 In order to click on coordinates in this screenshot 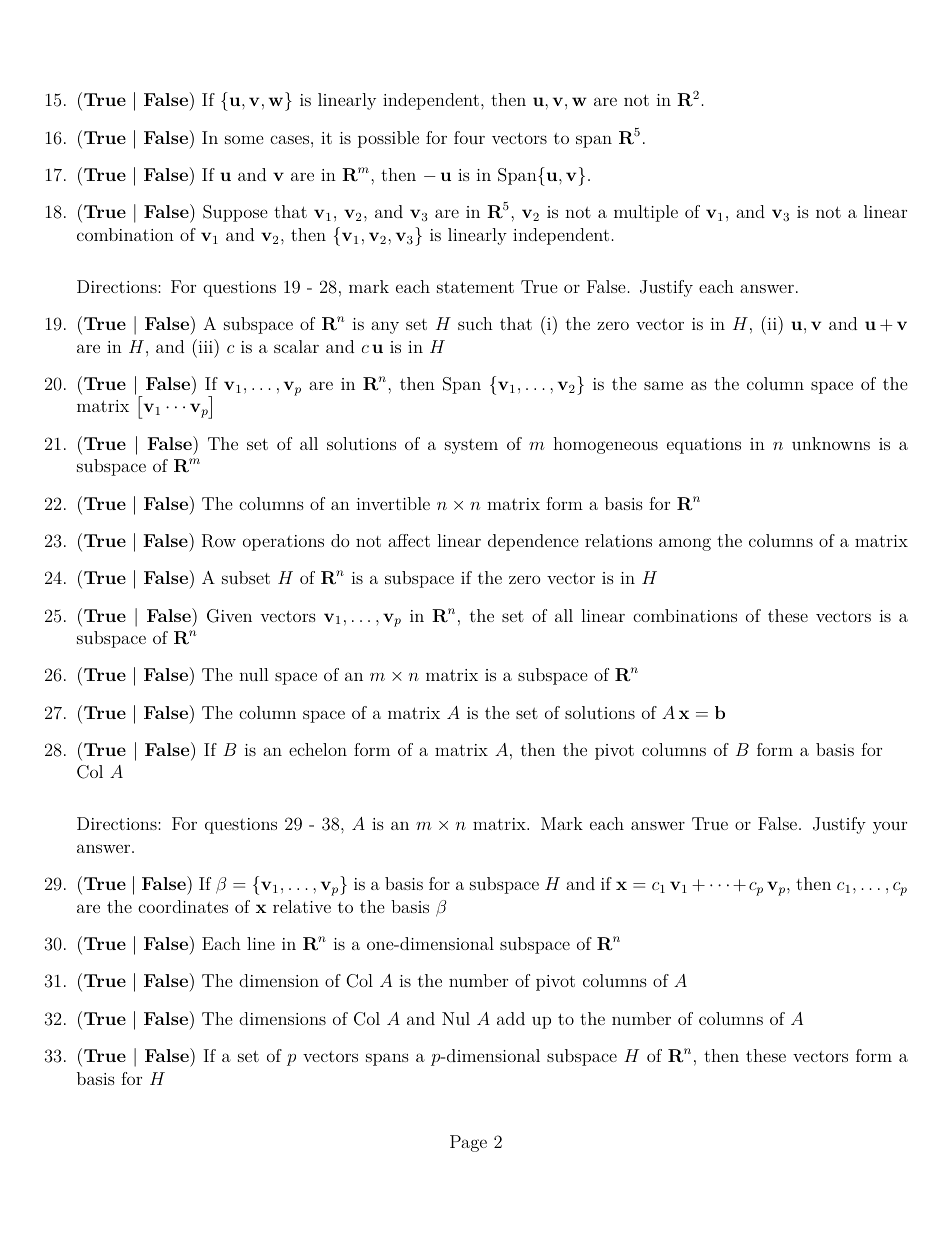, I will do `click(183, 906)`.
